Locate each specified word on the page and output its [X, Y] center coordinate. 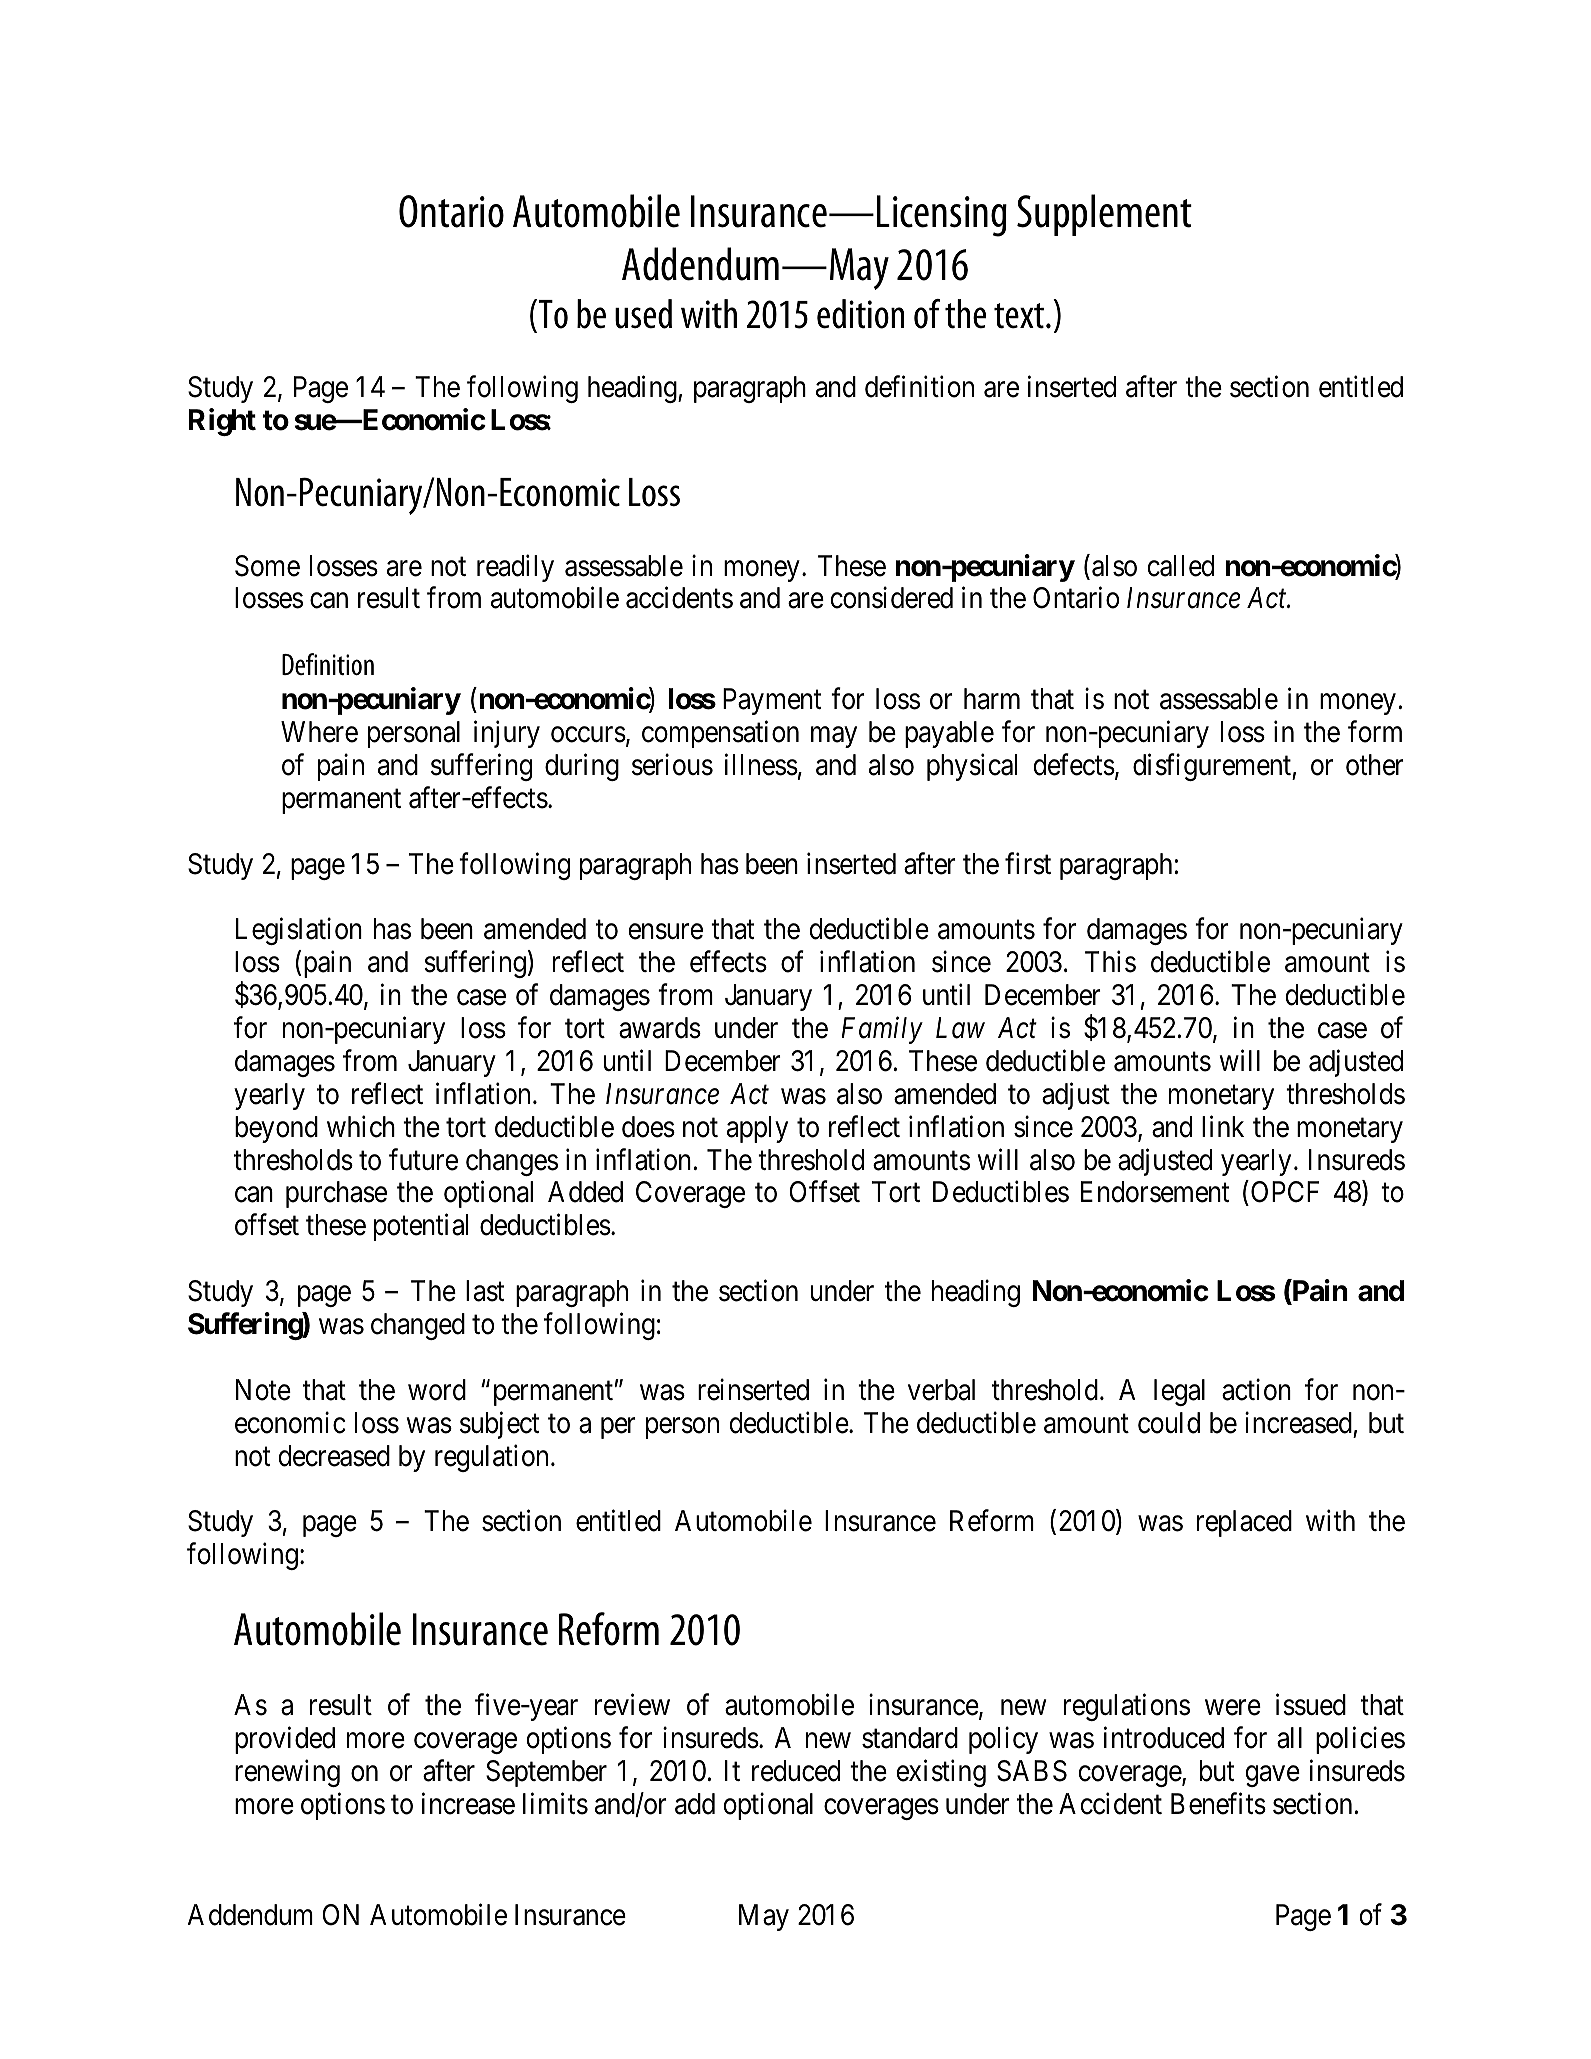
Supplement [1104, 215]
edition [860, 314]
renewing [287, 1773]
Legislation [299, 931]
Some [267, 566]
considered [892, 598]
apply [757, 1129]
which [361, 1126]
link [1223, 1126]
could [1169, 1423]
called [1181, 566]
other [1375, 765]
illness [761, 765]
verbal [941, 1390]
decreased [334, 1456]
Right [222, 422]
